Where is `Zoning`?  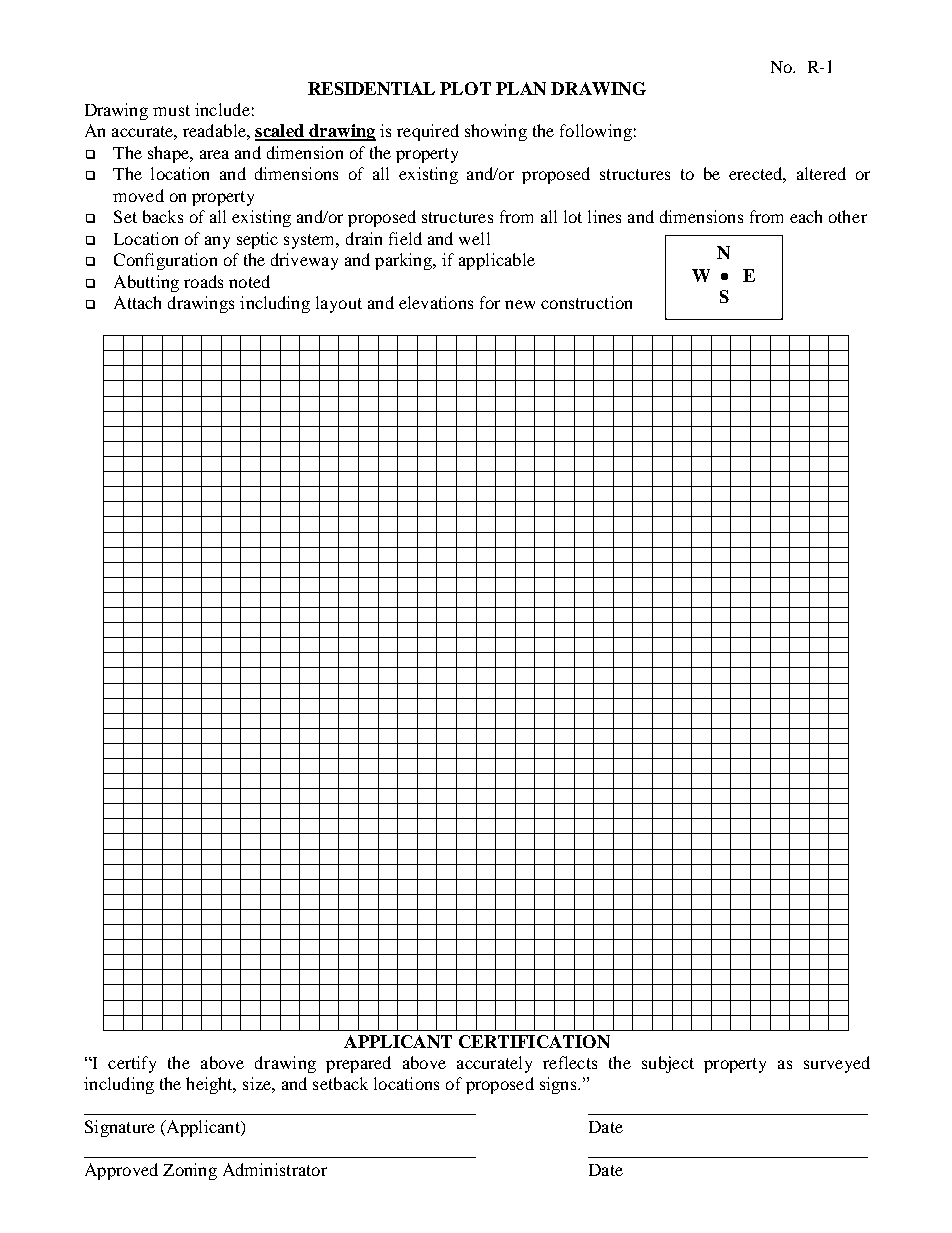 Zoning is located at coordinates (190, 1171).
